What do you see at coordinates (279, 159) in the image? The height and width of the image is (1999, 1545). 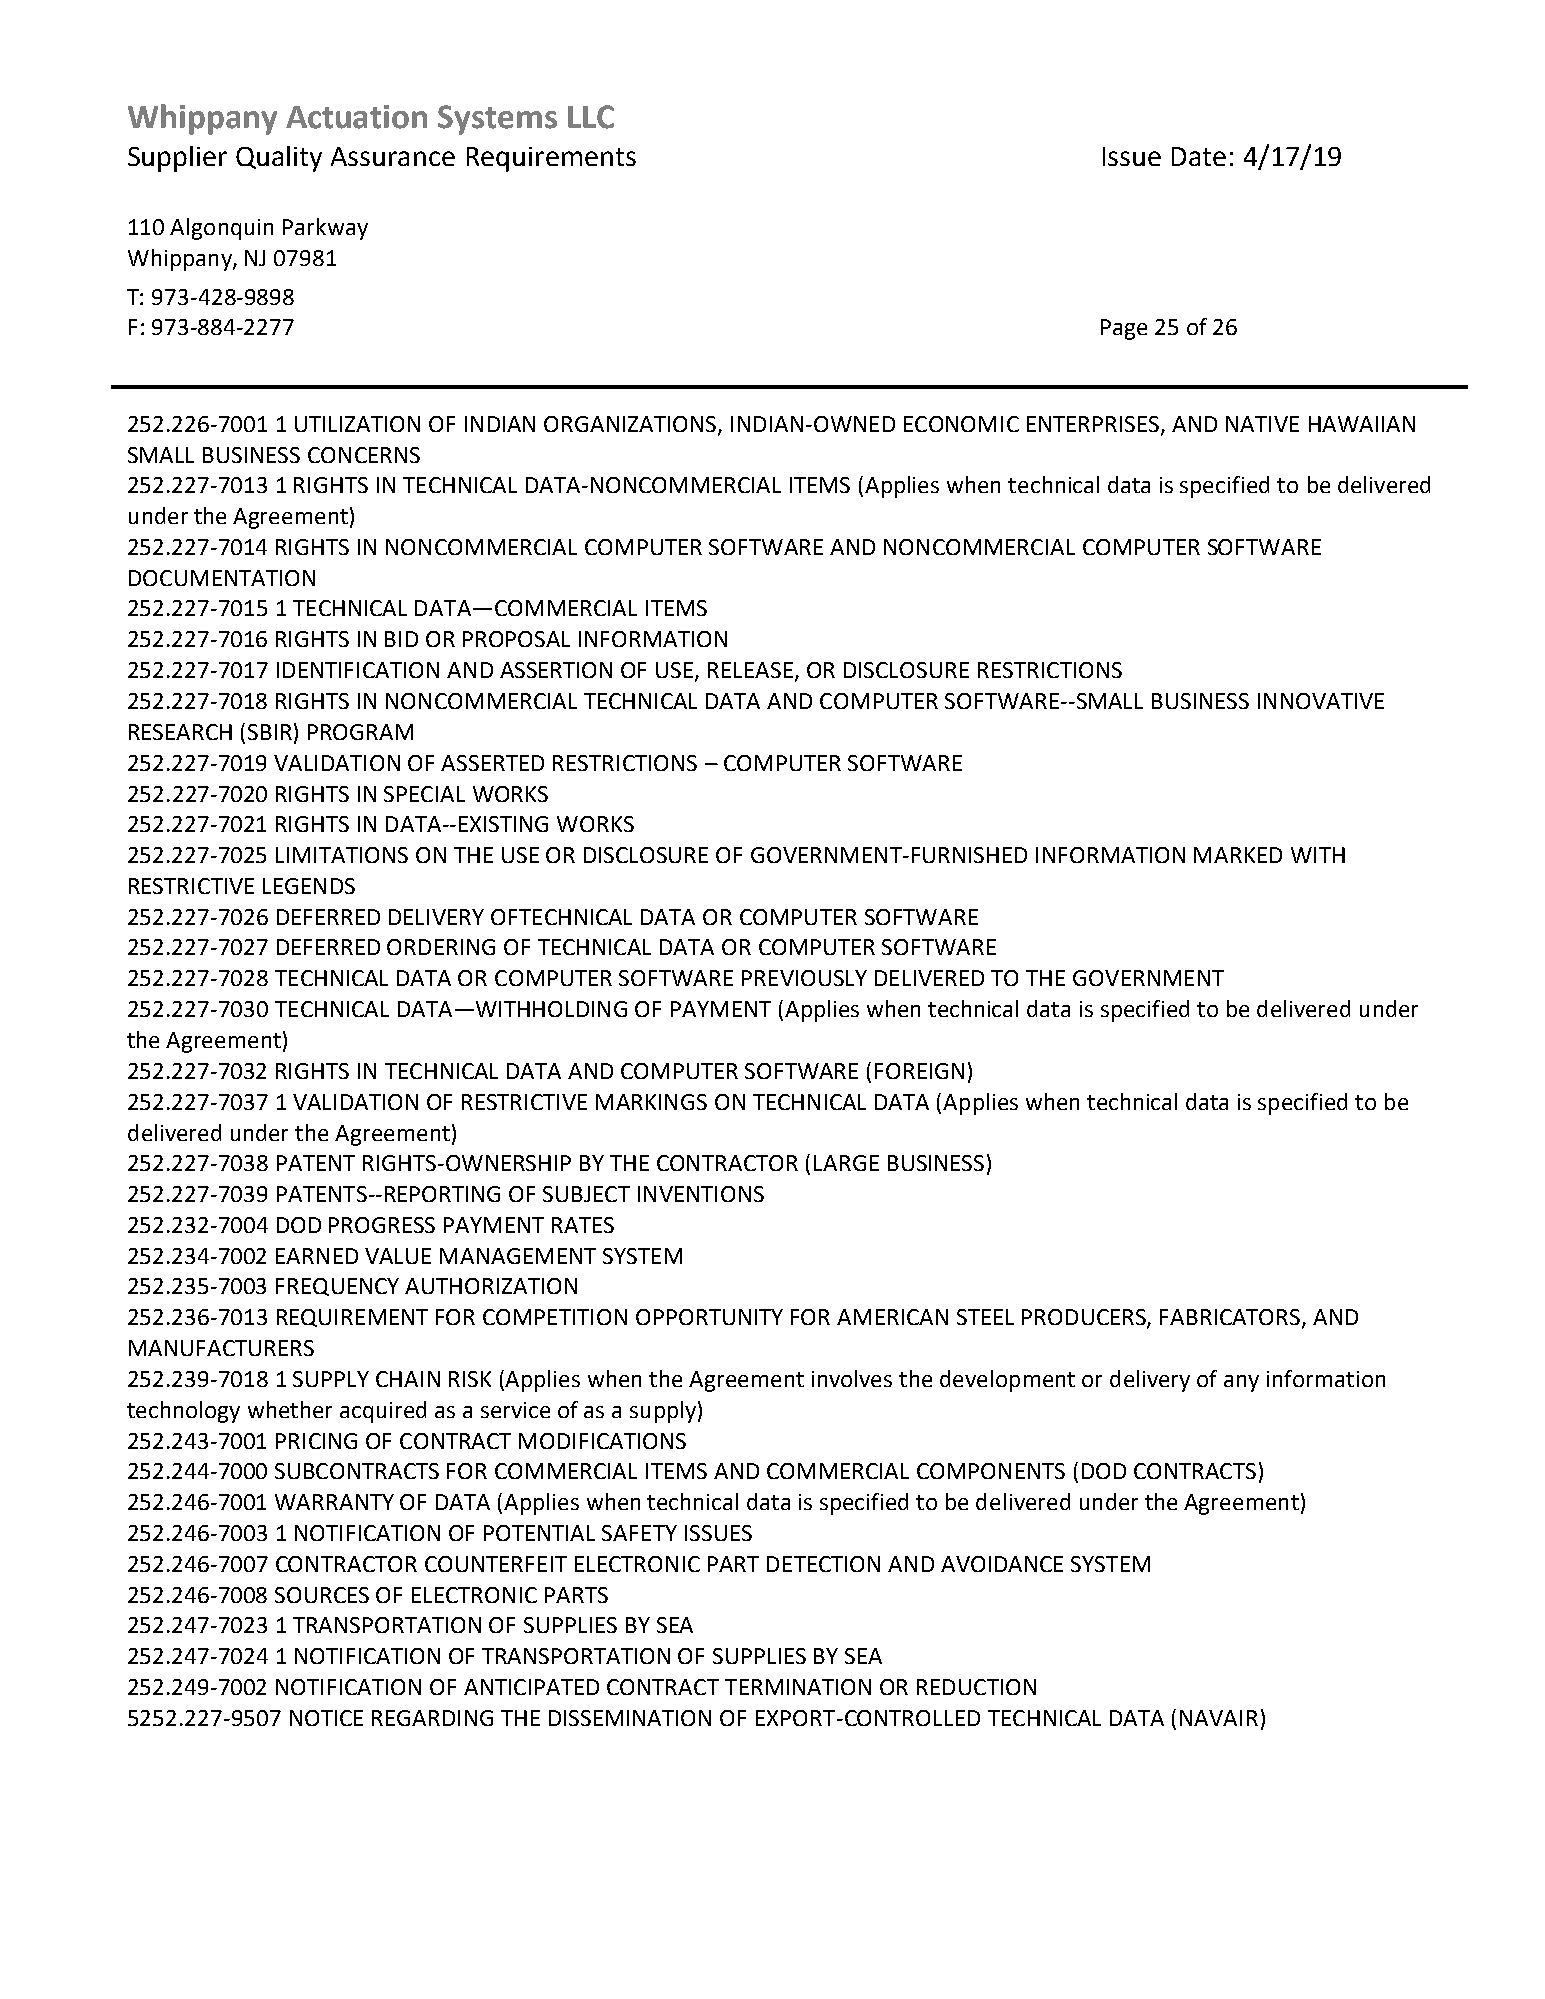 I see `Quality` at bounding box center [279, 159].
